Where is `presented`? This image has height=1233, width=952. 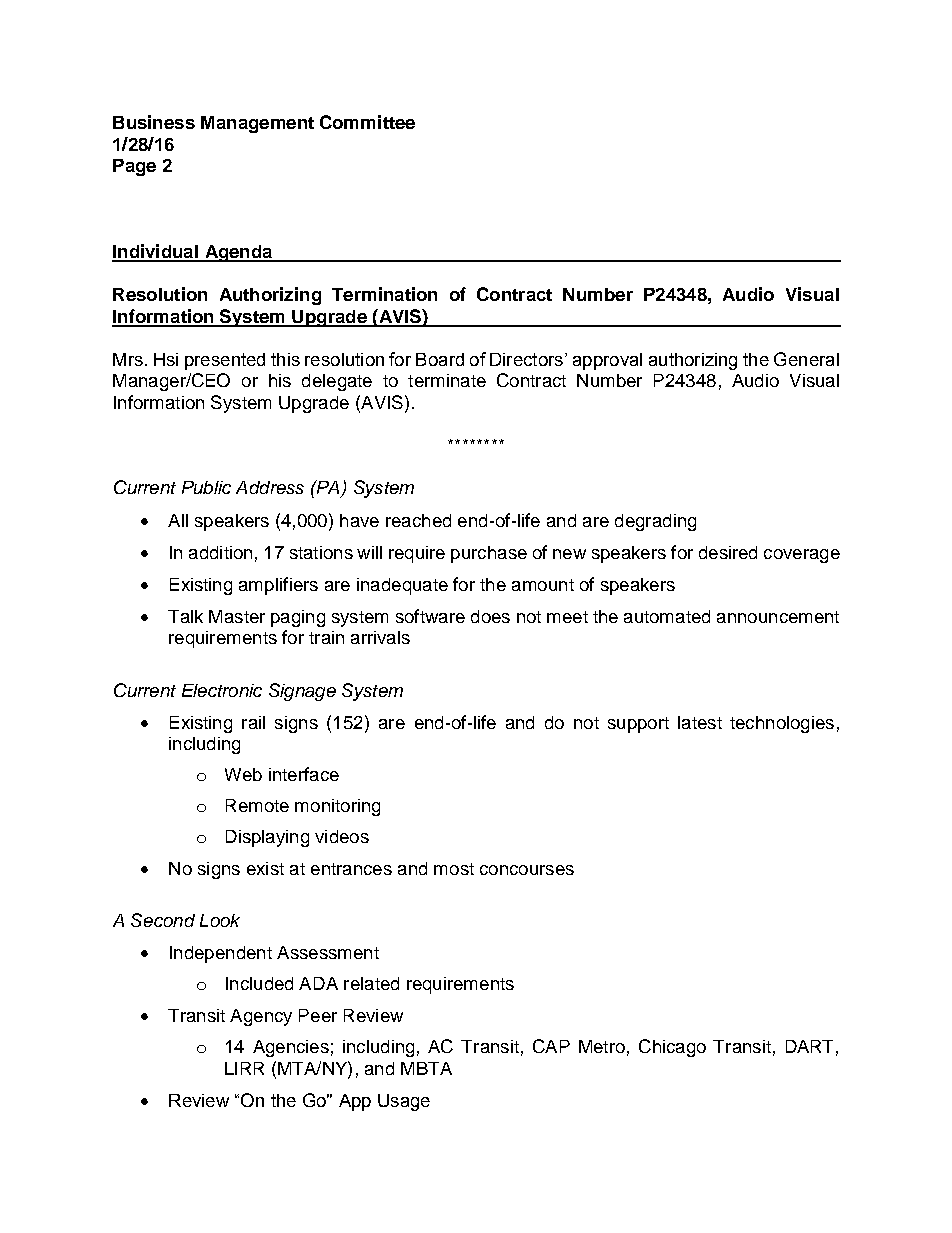
presented is located at coordinates (225, 361).
